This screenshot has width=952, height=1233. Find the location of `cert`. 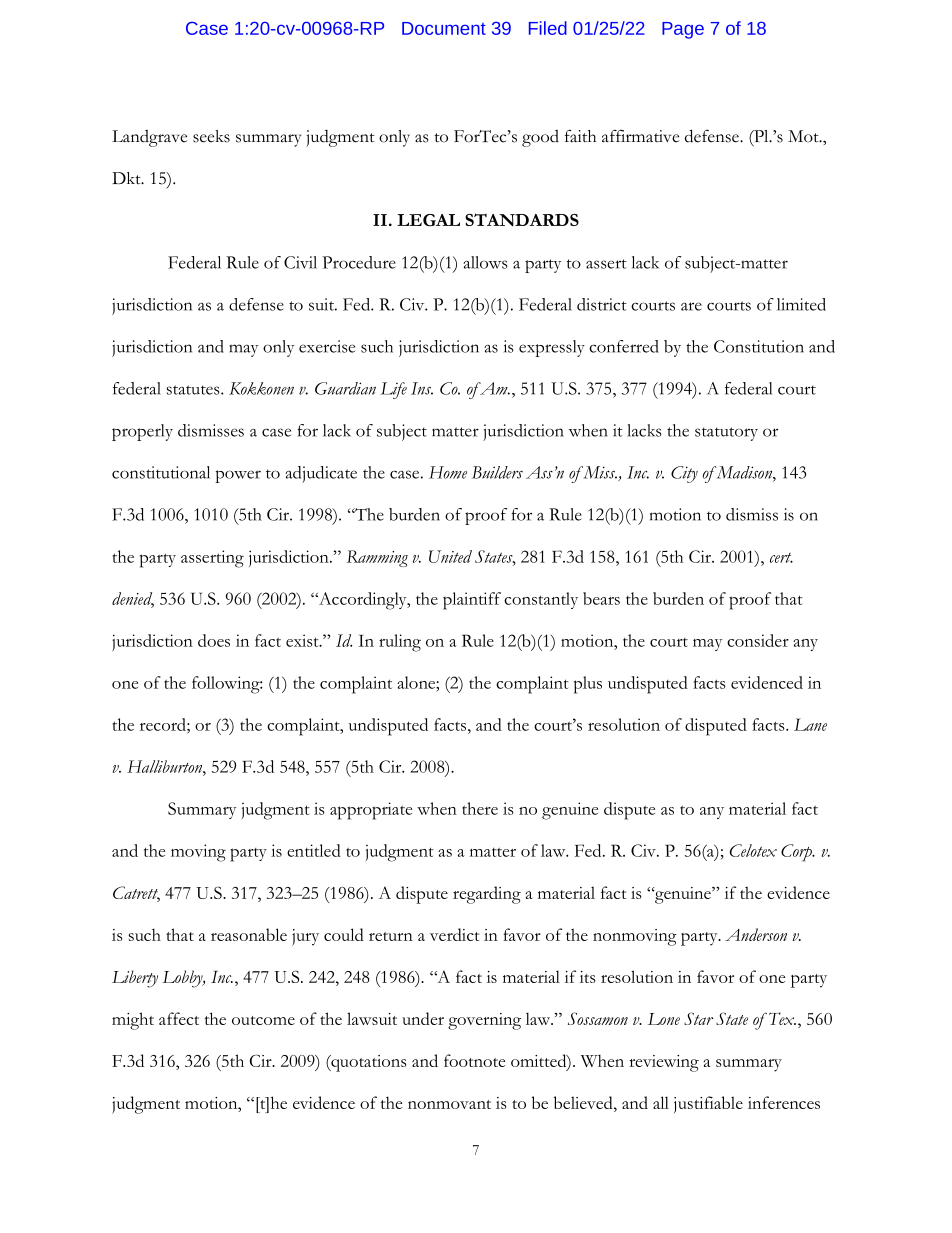

cert is located at coordinates (781, 558).
